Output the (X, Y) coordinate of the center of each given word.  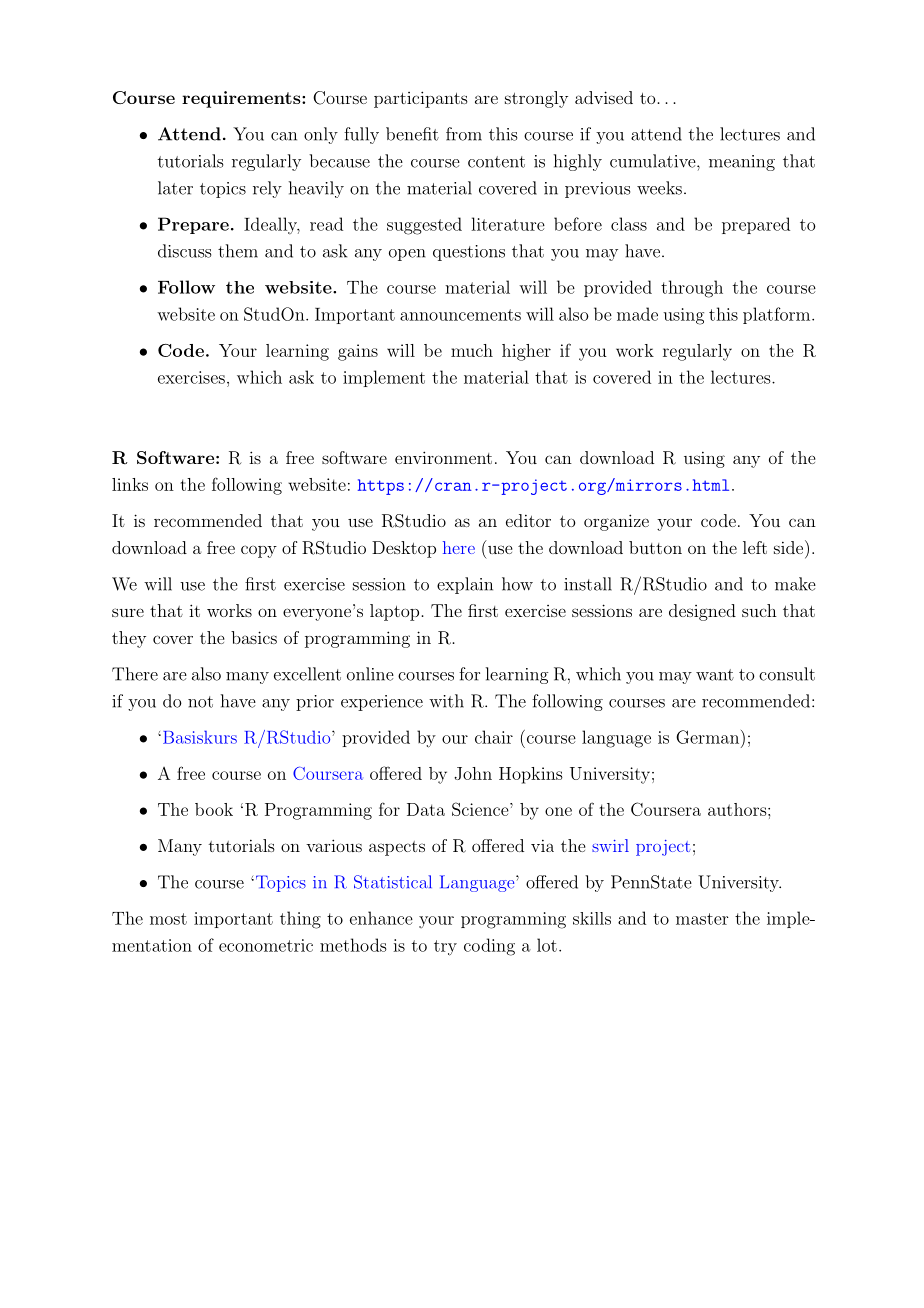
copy (259, 551)
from (464, 134)
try (445, 948)
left (755, 547)
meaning (742, 163)
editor (528, 520)
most (168, 919)
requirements (242, 99)
